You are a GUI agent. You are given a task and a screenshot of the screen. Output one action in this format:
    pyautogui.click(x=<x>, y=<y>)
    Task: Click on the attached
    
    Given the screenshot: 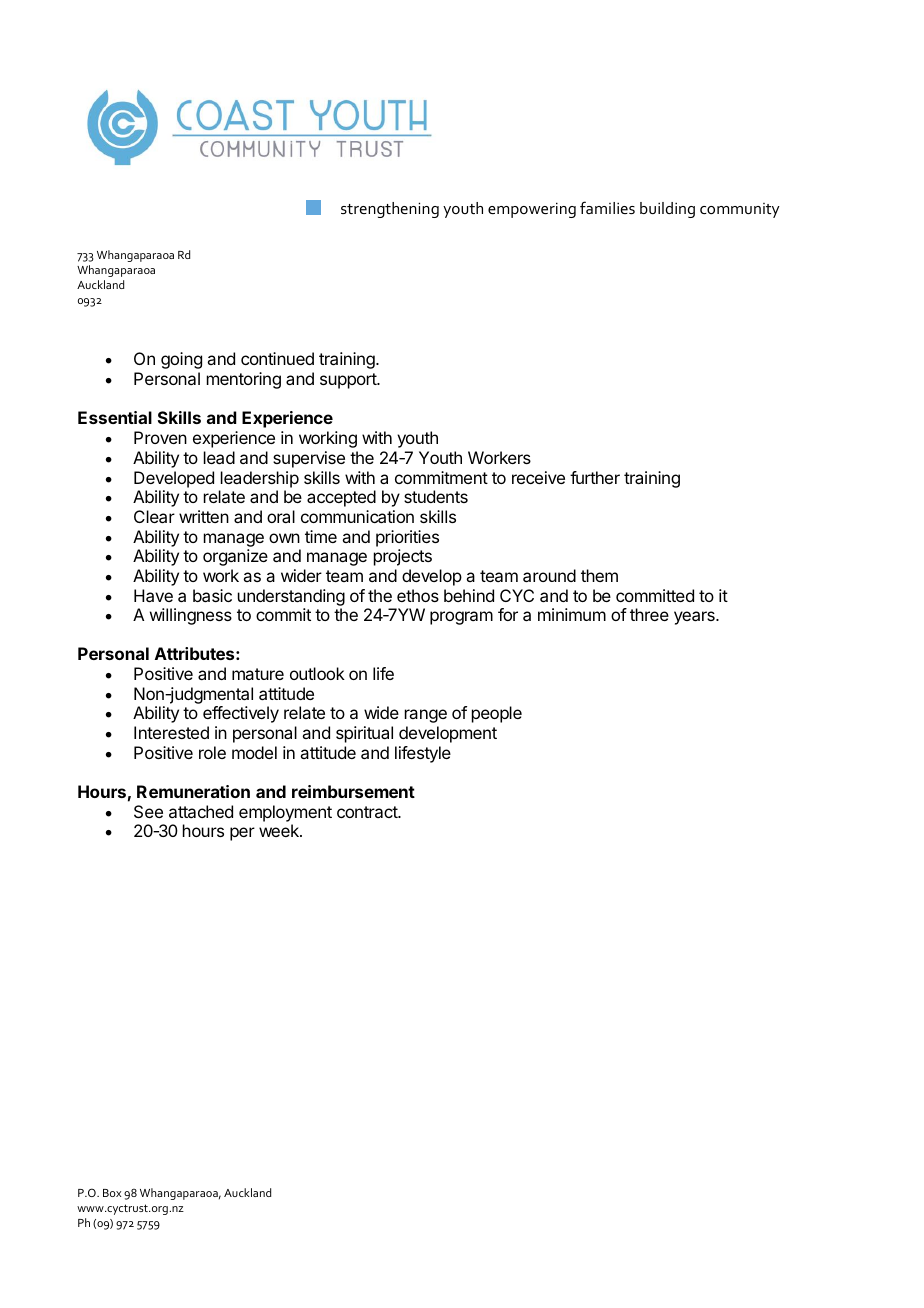 What is the action you would take?
    pyautogui.click(x=201, y=811)
